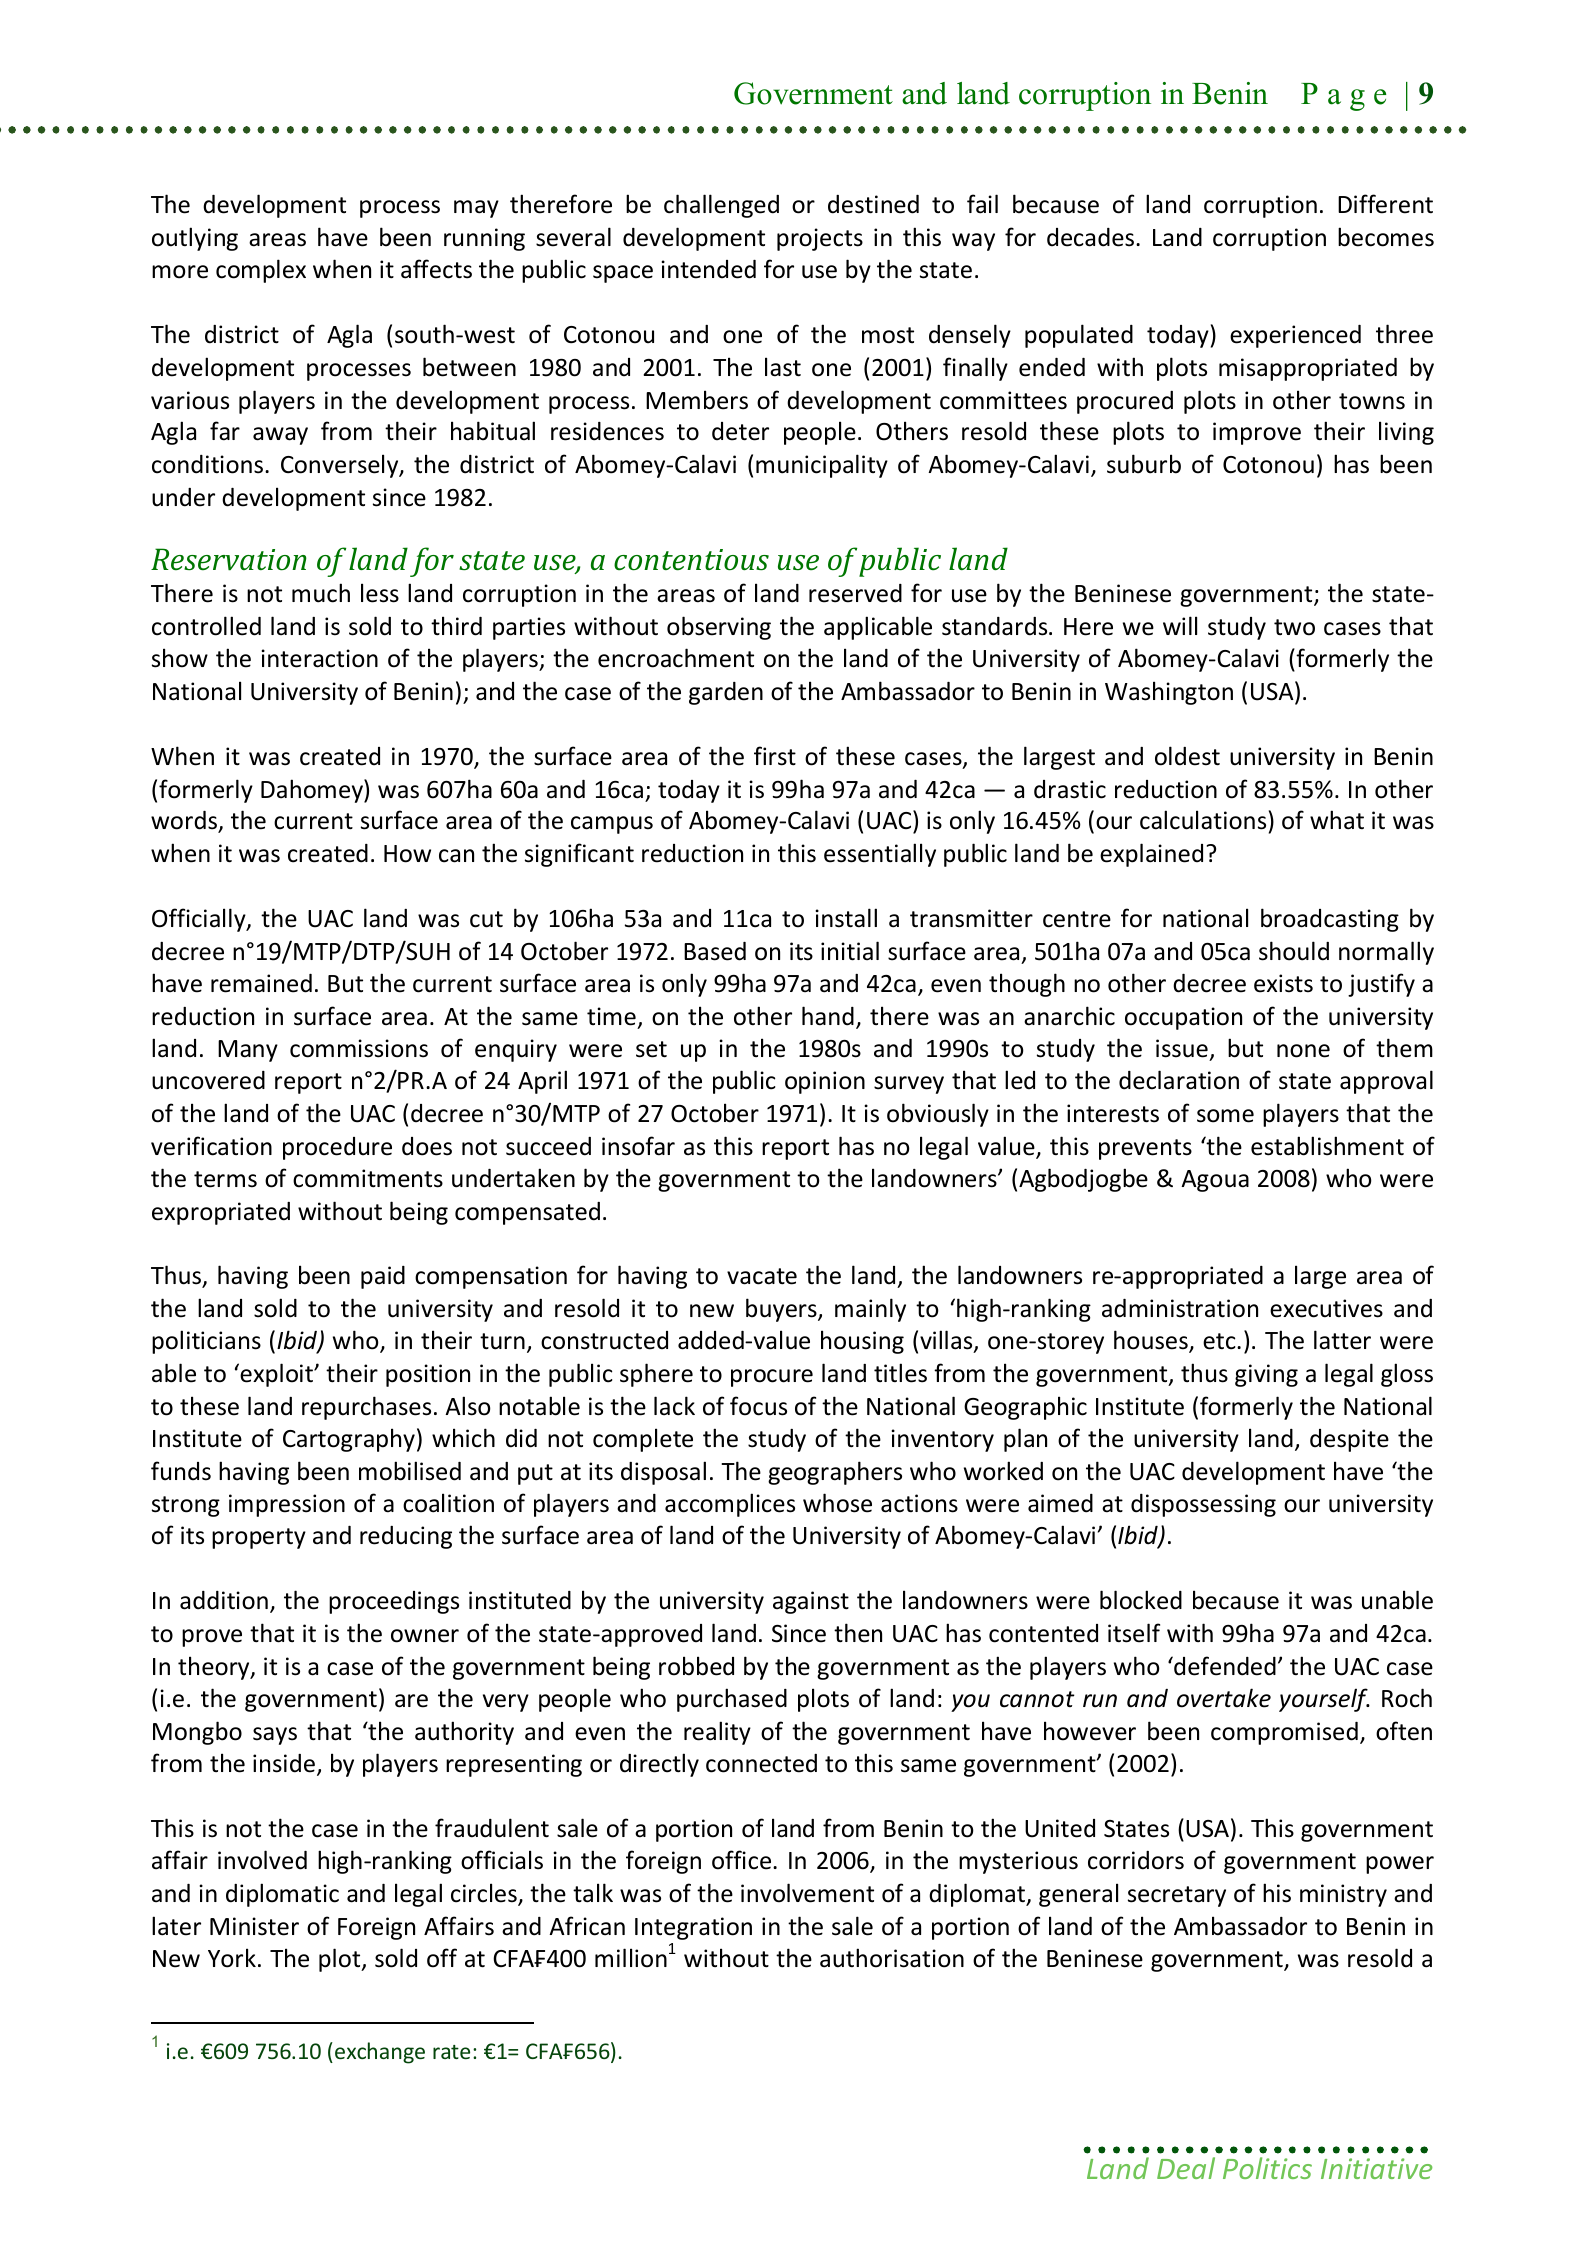  I want to click on establishment, so click(1327, 1146).
